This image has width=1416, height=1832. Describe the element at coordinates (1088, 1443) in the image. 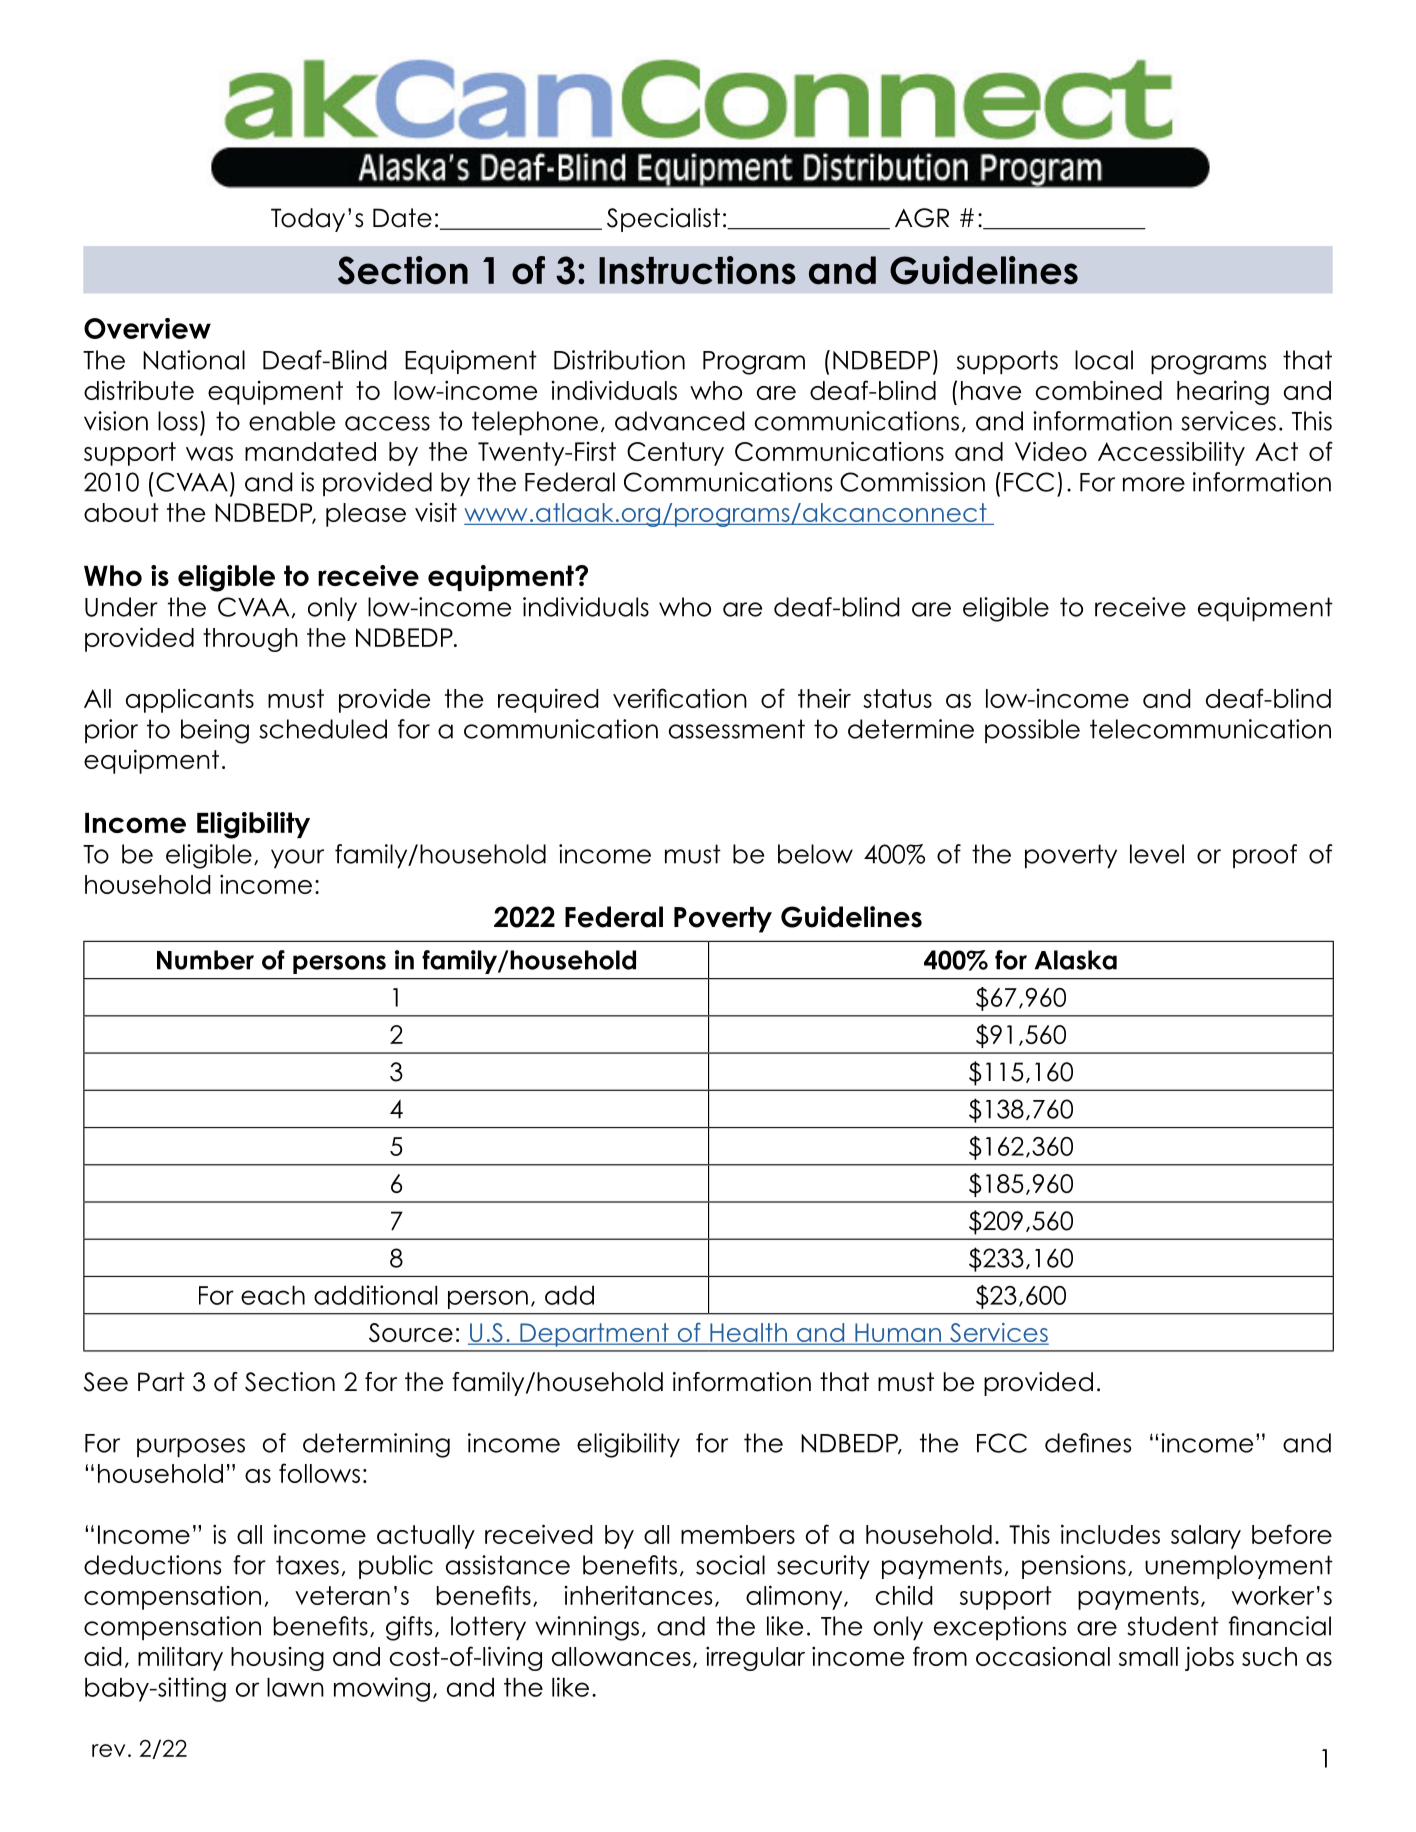

I see `defines` at that location.
